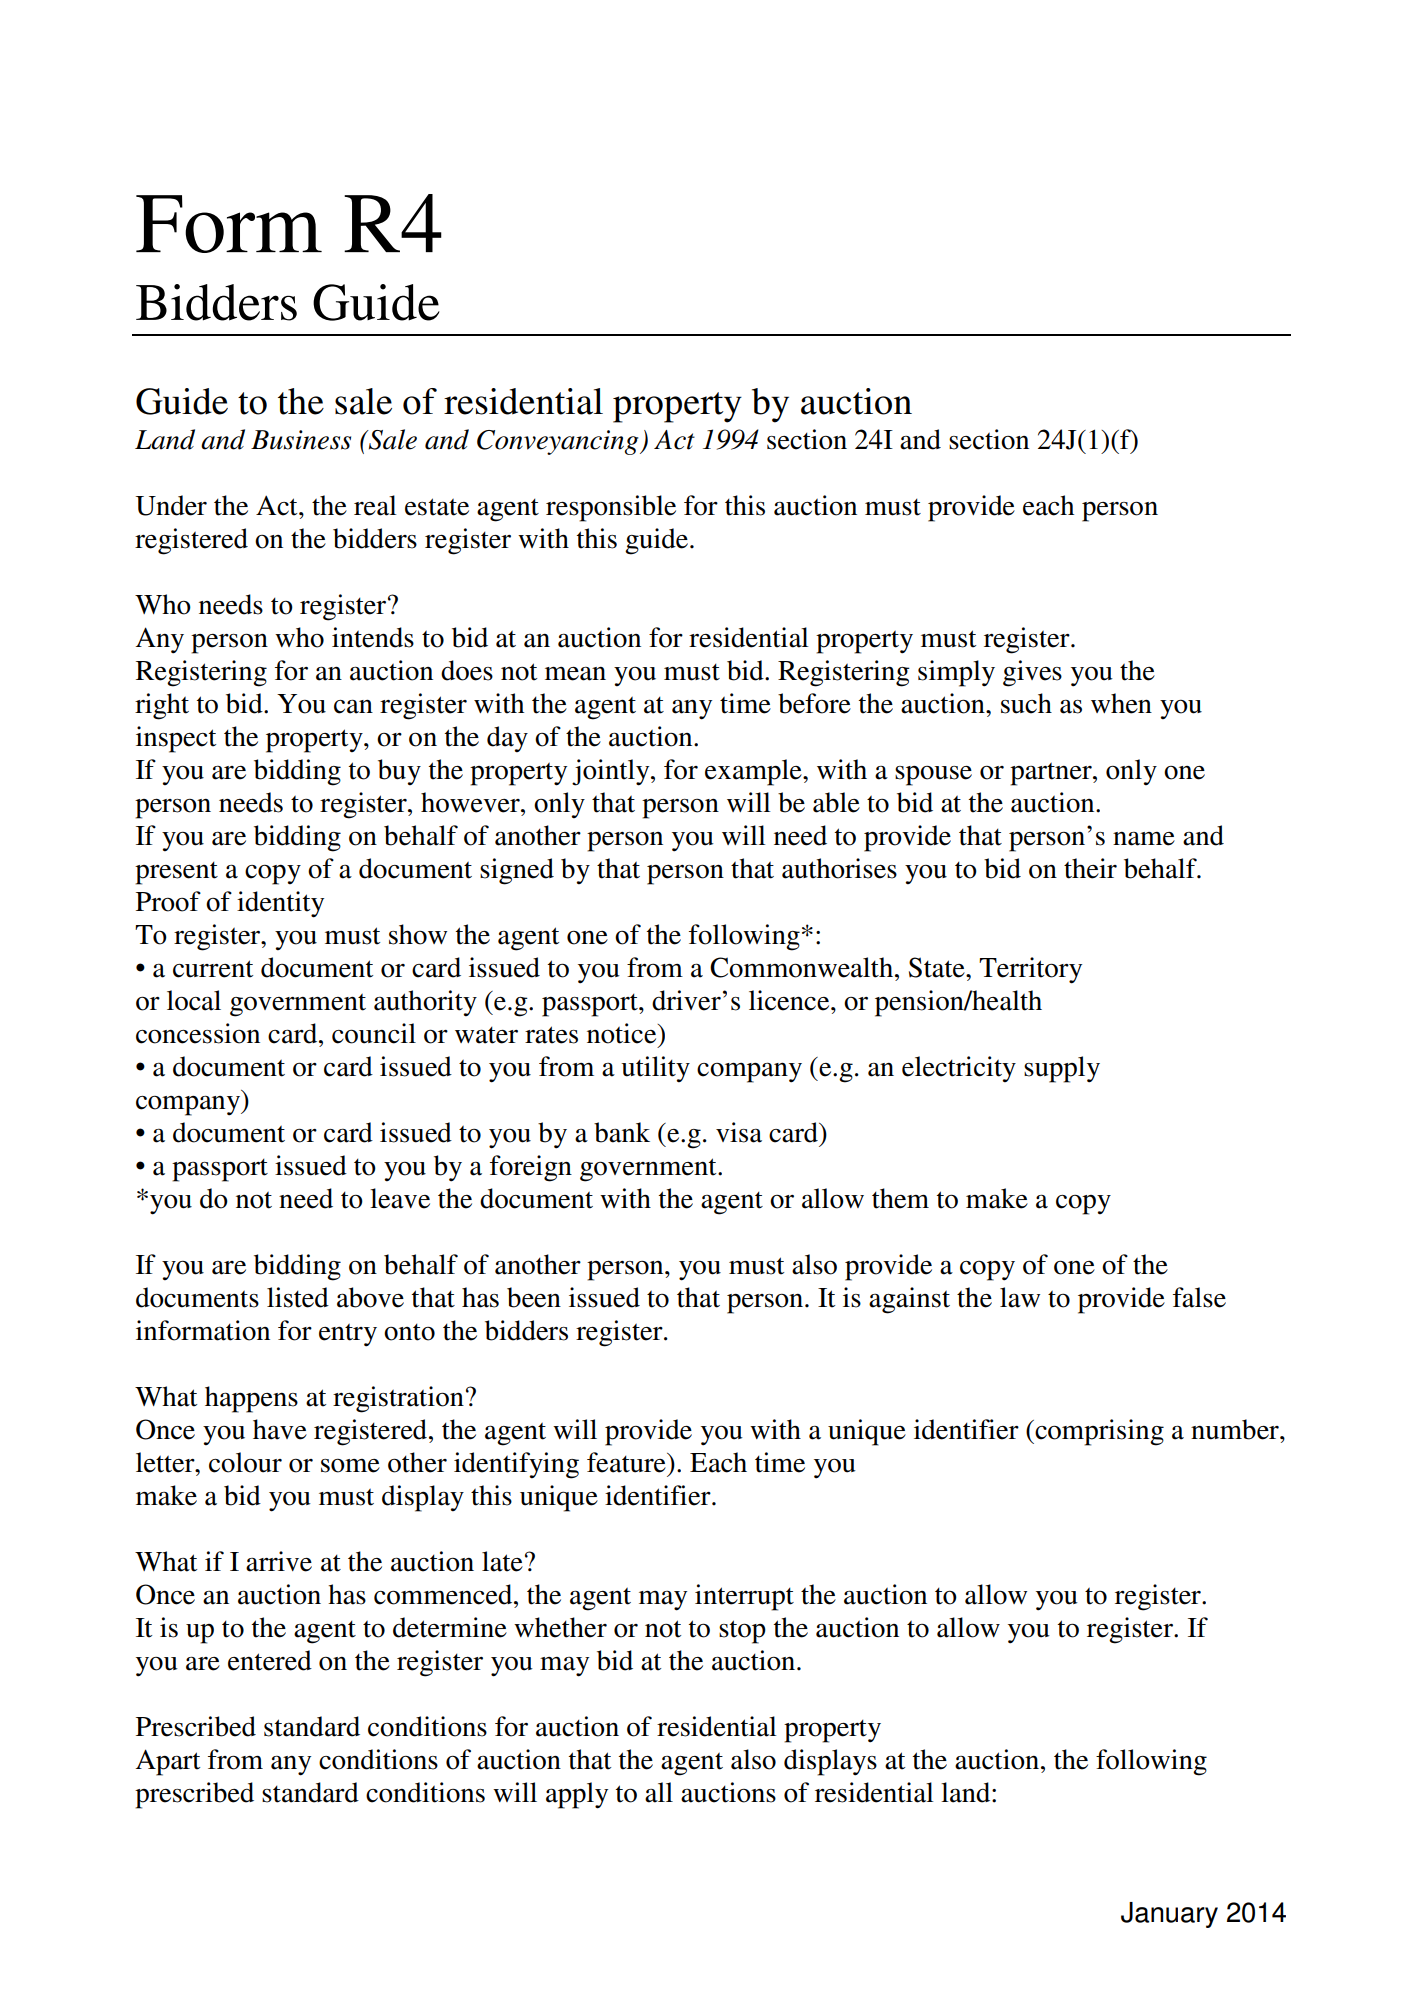 The image size is (1422, 2013). Describe the element at coordinates (301, 440) in the screenshot. I see `Business` at that location.
